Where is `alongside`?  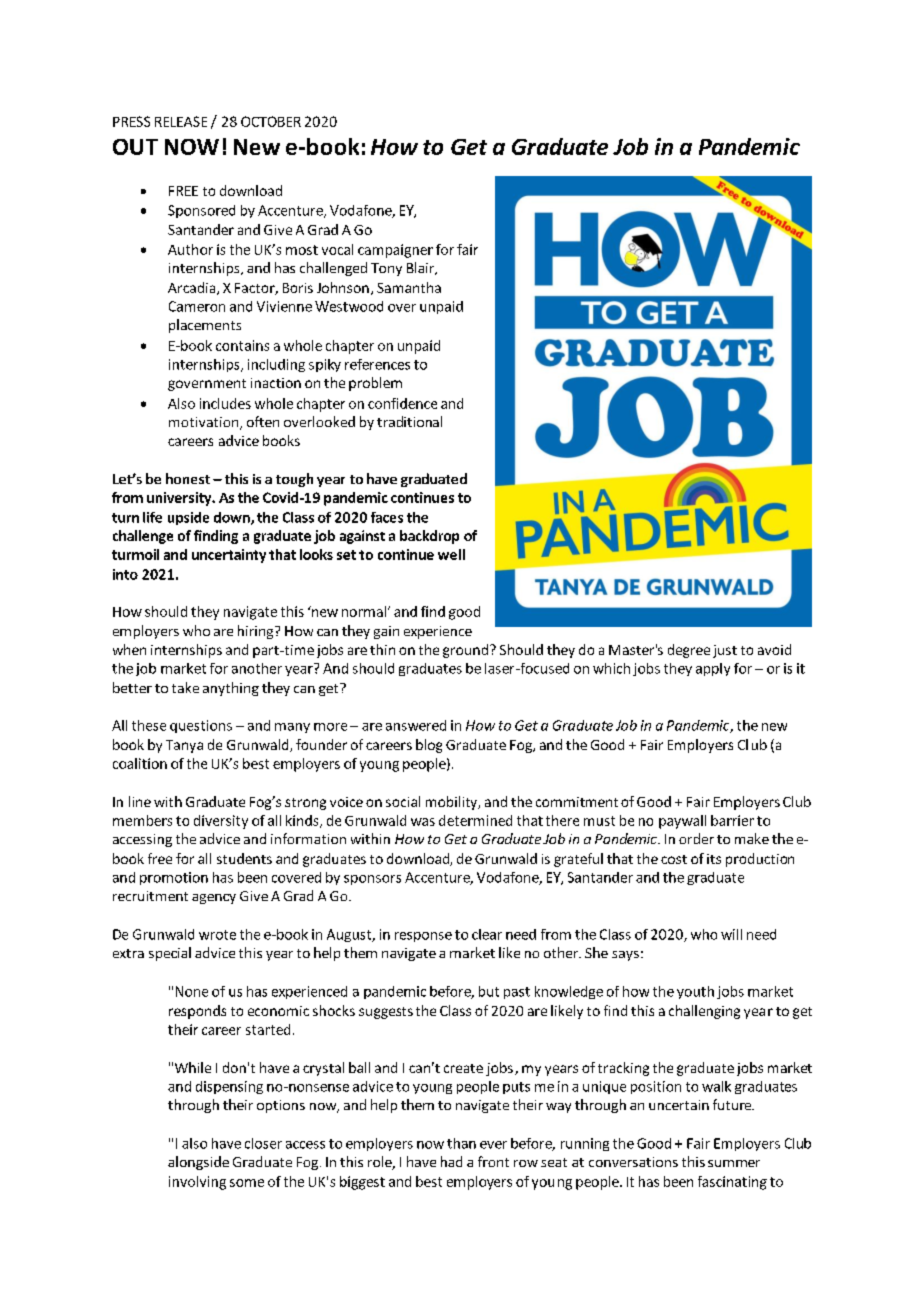
alongside is located at coordinates (198, 1163).
